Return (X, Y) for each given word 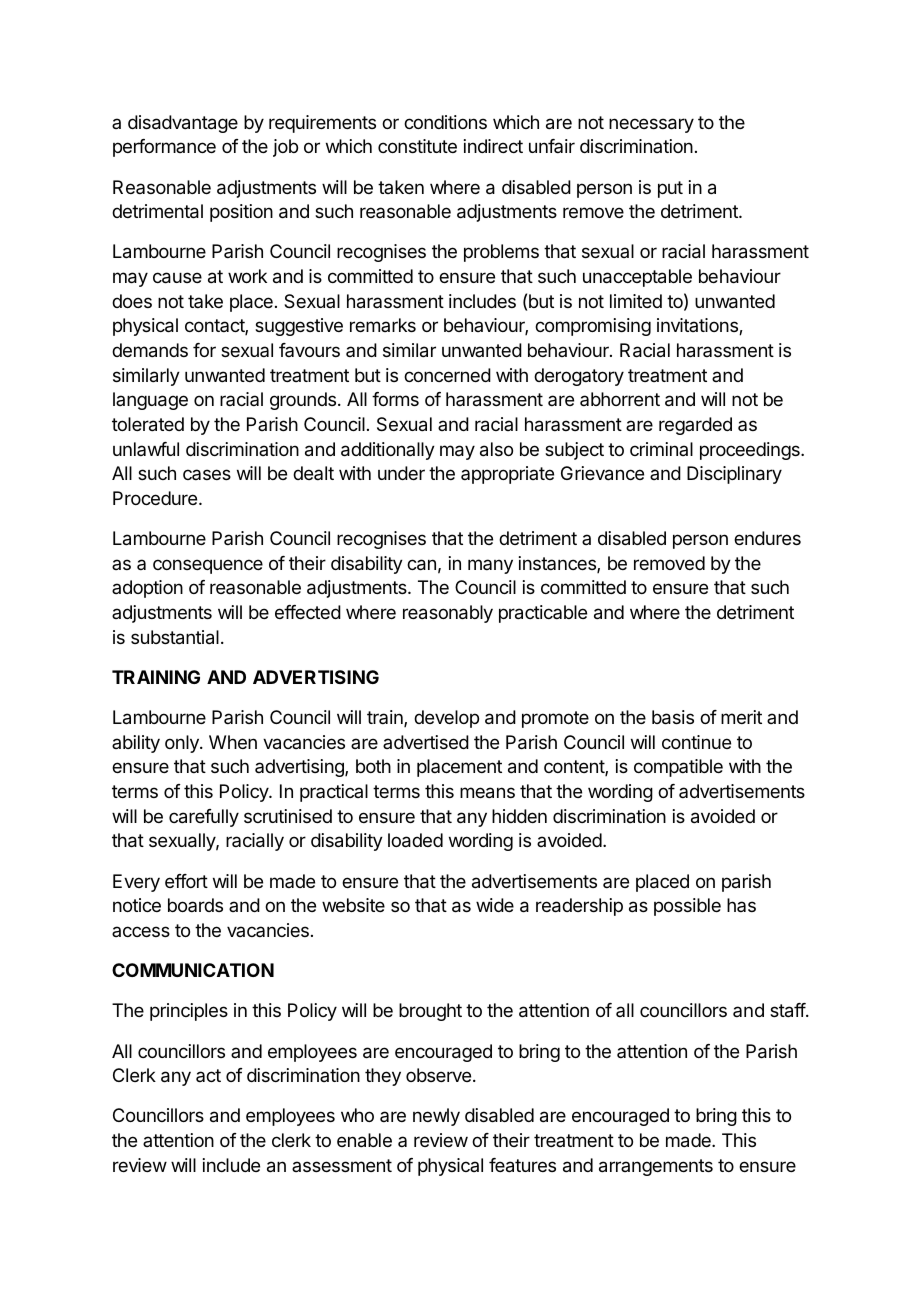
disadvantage (183, 124)
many (490, 566)
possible (687, 907)
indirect (493, 146)
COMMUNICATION (193, 970)
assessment (342, 1165)
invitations (698, 326)
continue (696, 742)
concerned (447, 375)
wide (495, 905)
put (670, 189)
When (233, 742)
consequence (208, 566)
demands (150, 350)
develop (446, 719)
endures (767, 538)
